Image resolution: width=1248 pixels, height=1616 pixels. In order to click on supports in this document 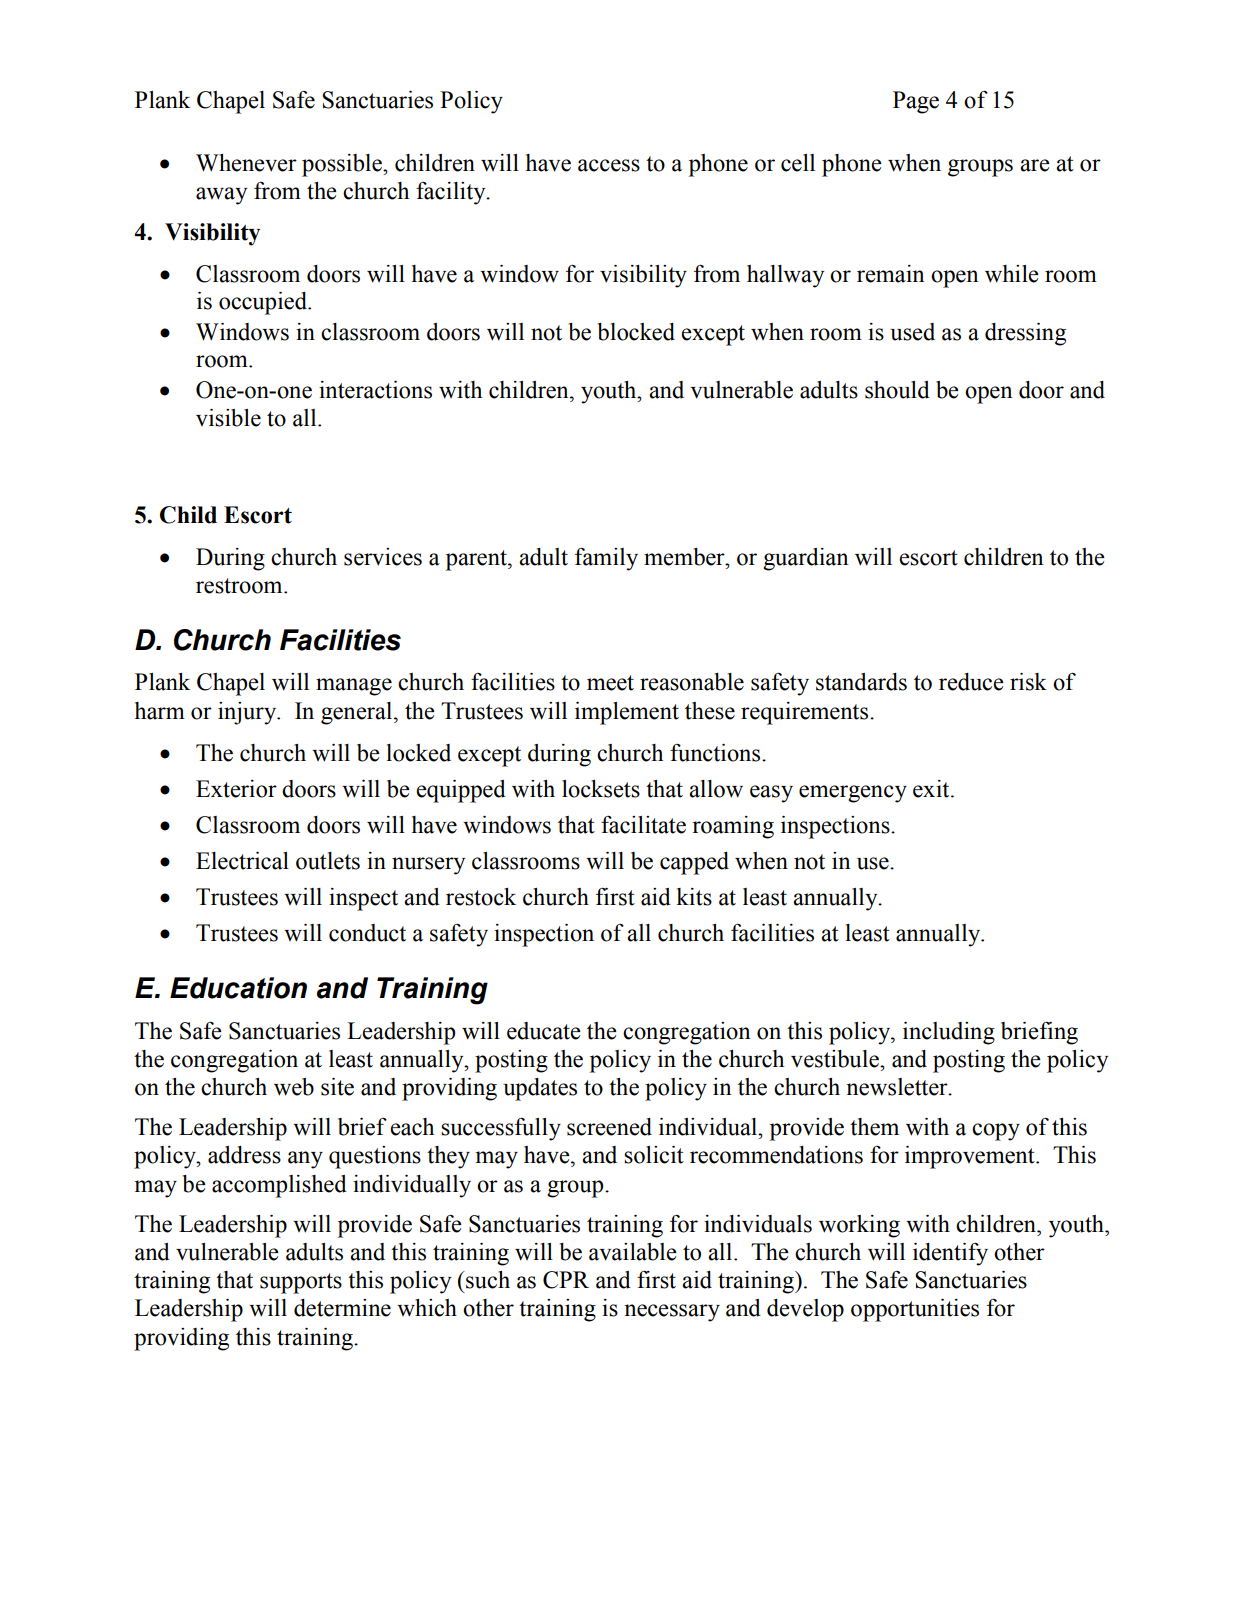, I will do `click(301, 1283)`.
